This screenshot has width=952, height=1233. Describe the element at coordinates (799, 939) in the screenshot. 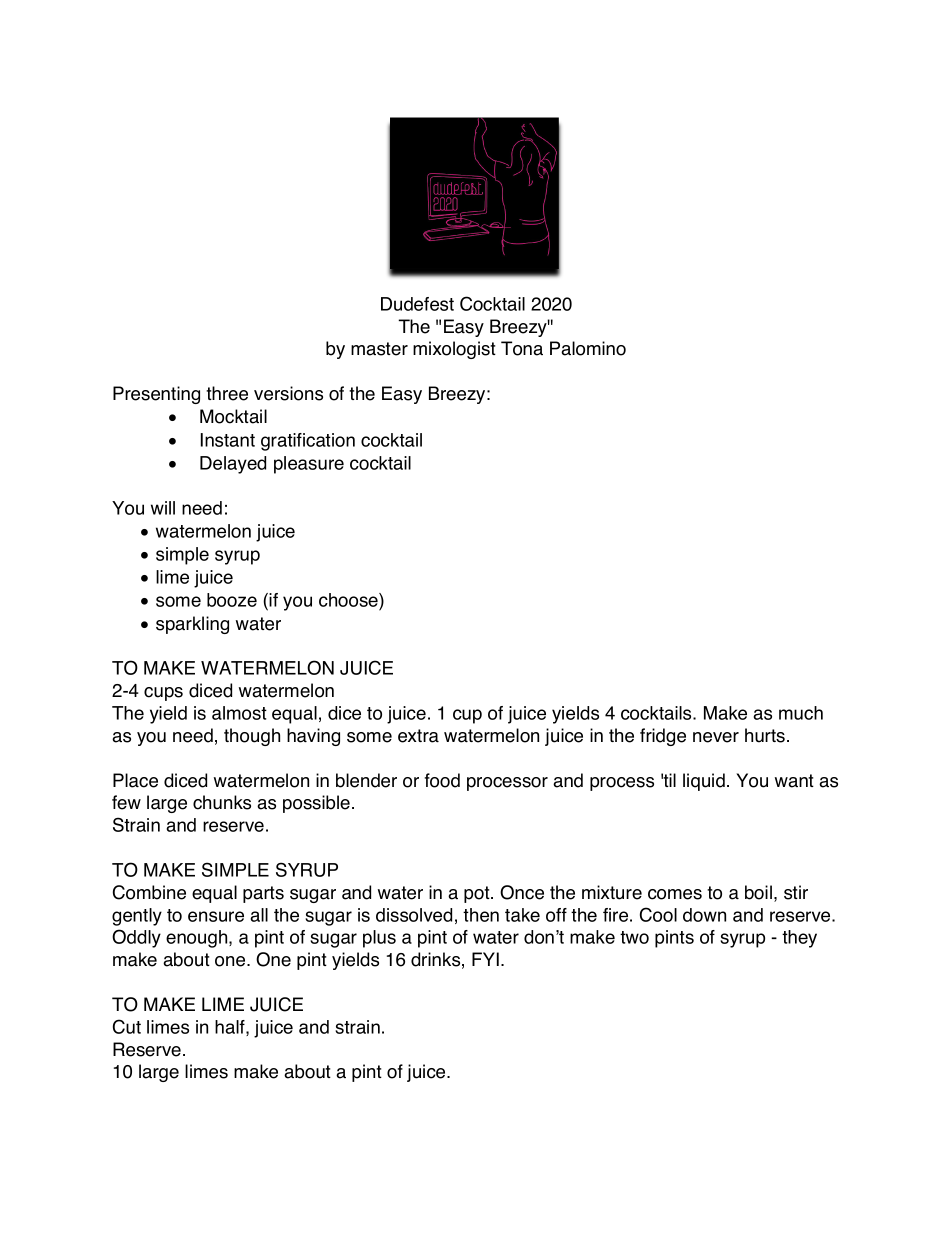

I see `they` at that location.
